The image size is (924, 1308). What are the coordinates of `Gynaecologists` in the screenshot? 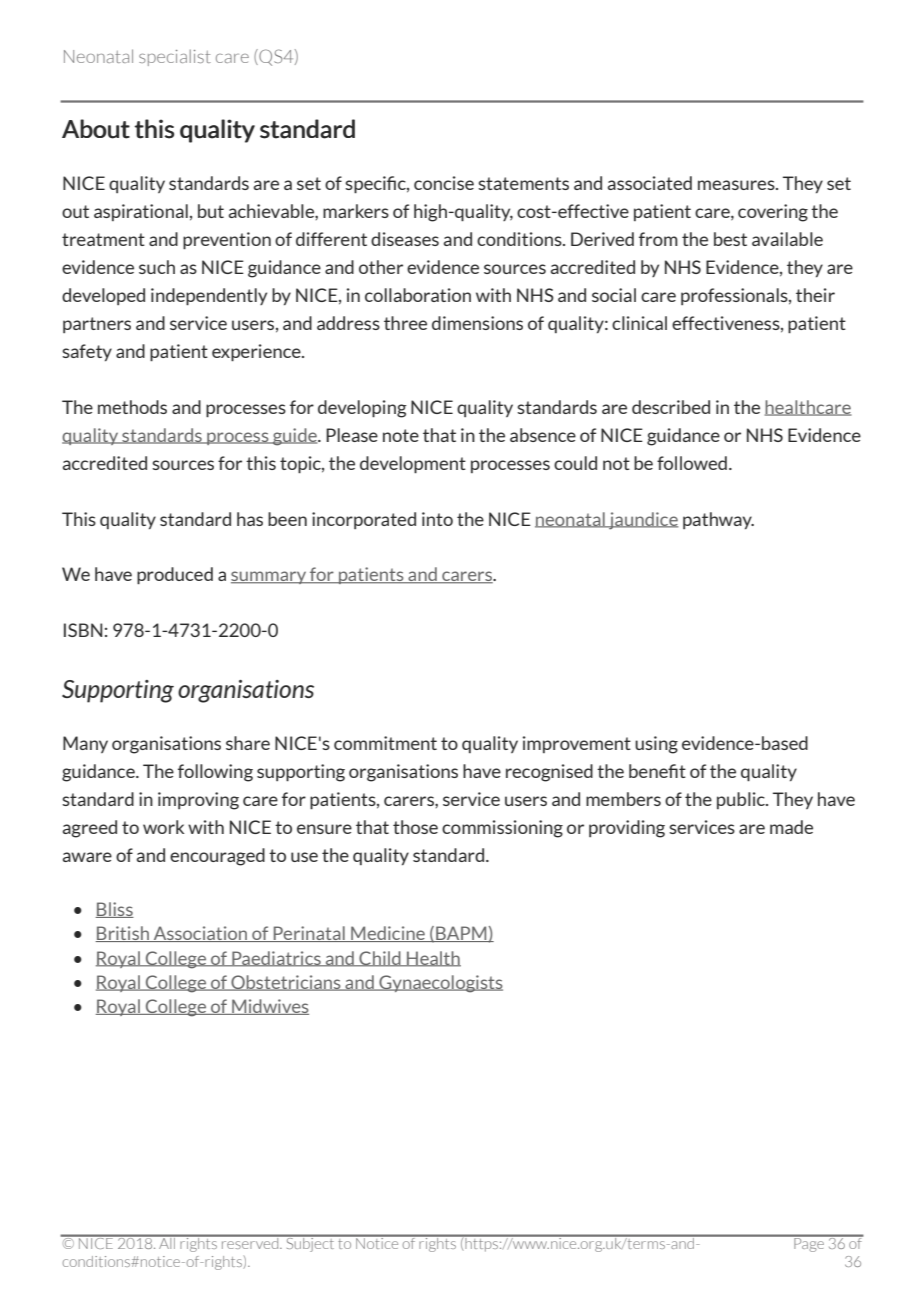 It's located at (440, 984).
